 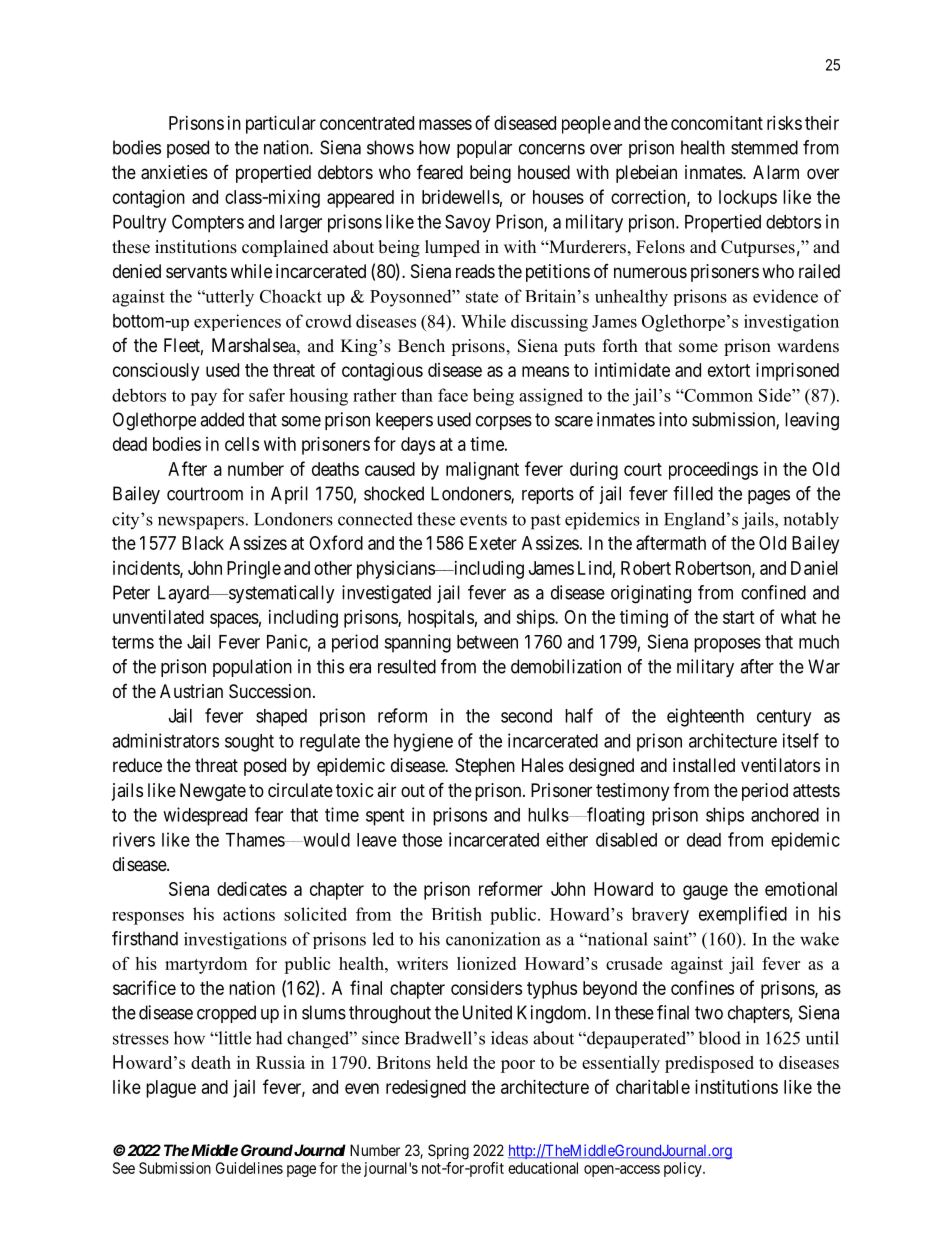 I want to click on popular, so click(x=484, y=149).
